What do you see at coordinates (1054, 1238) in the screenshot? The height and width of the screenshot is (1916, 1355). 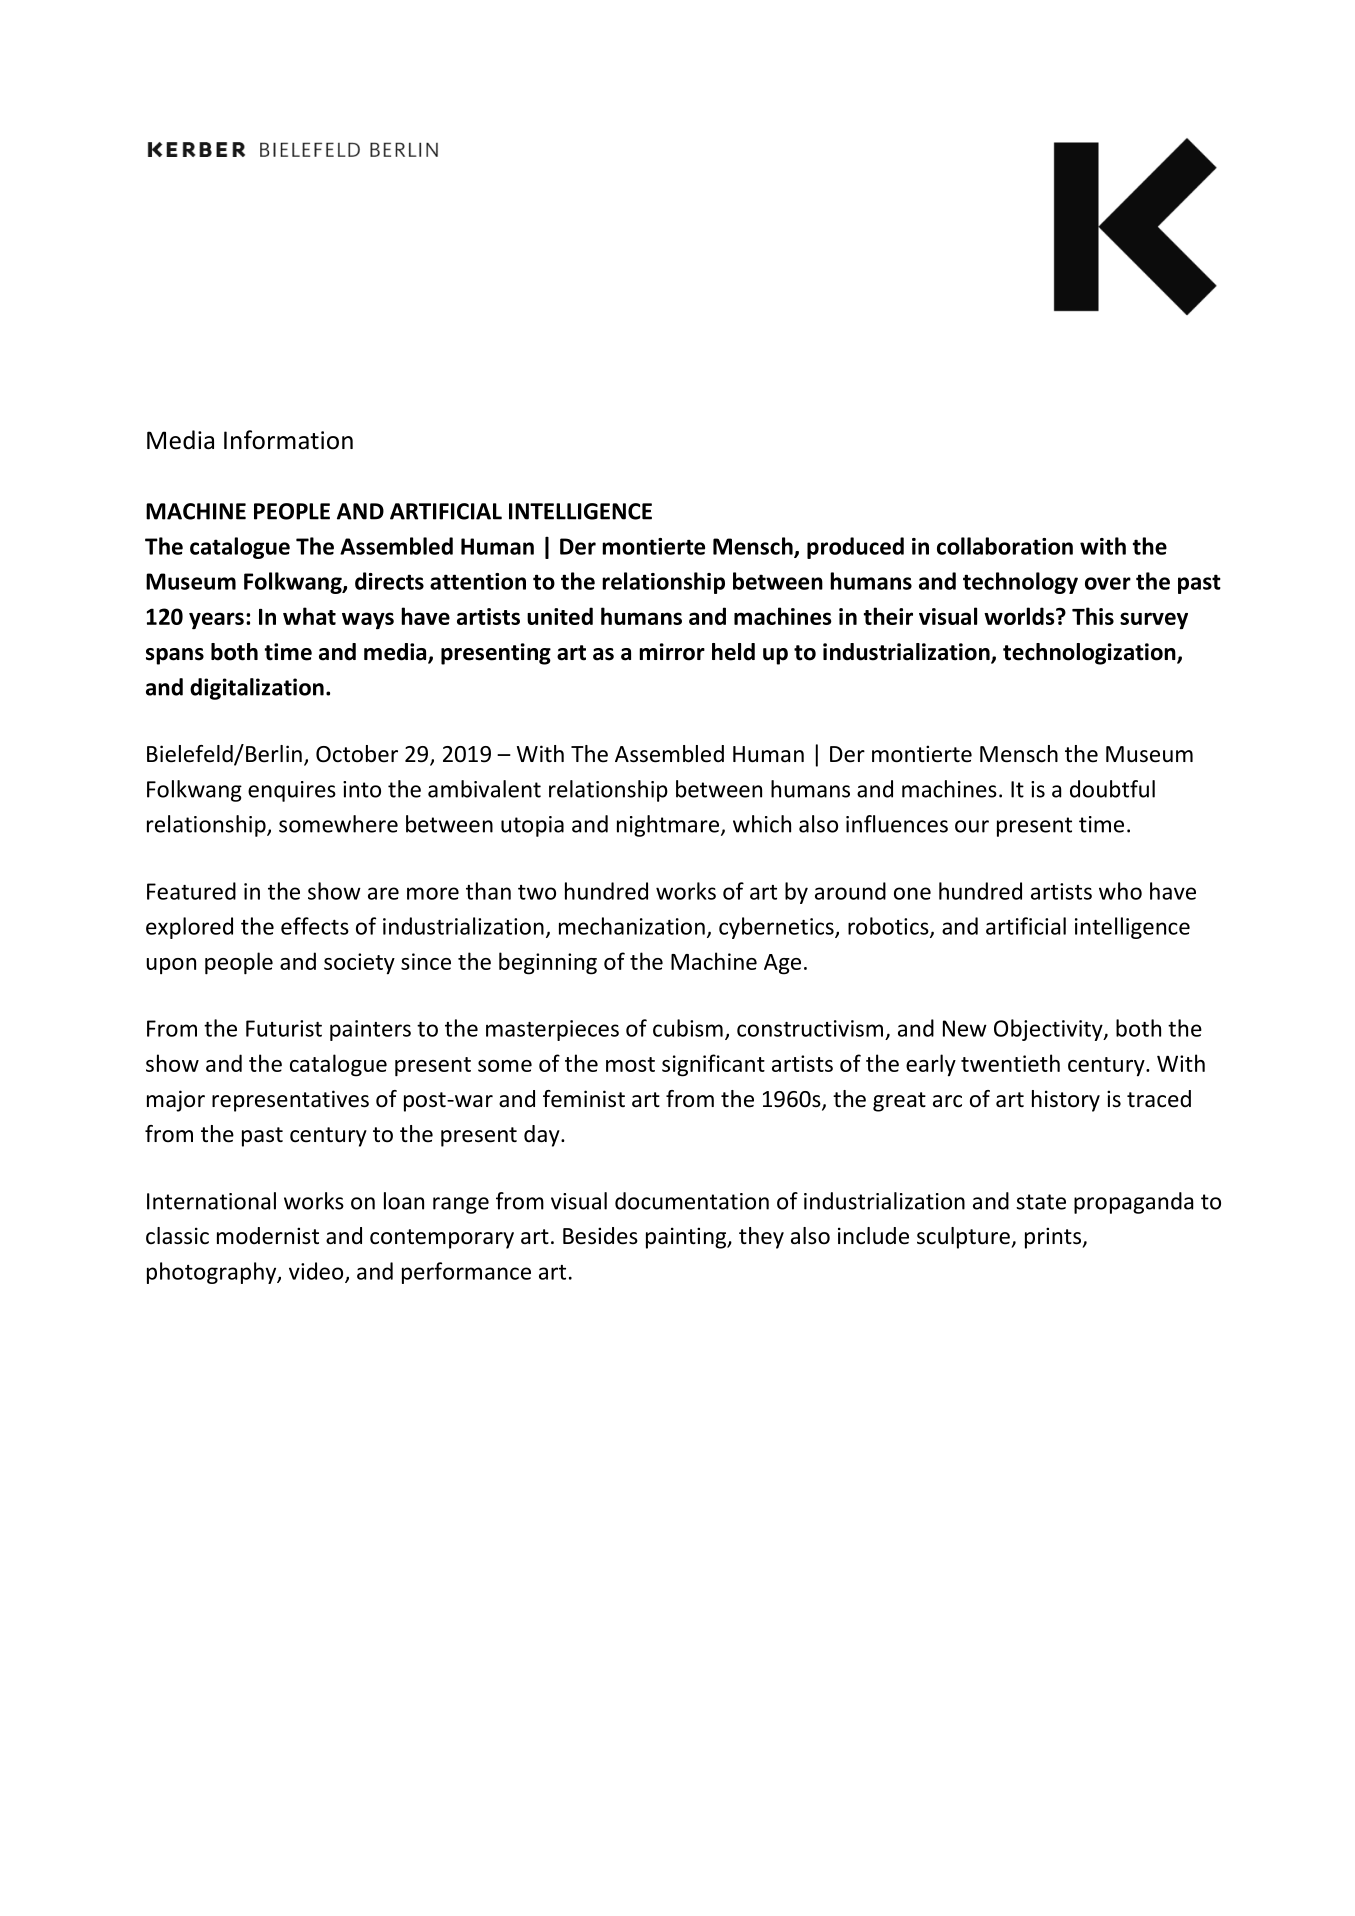 I see `prints` at bounding box center [1054, 1238].
